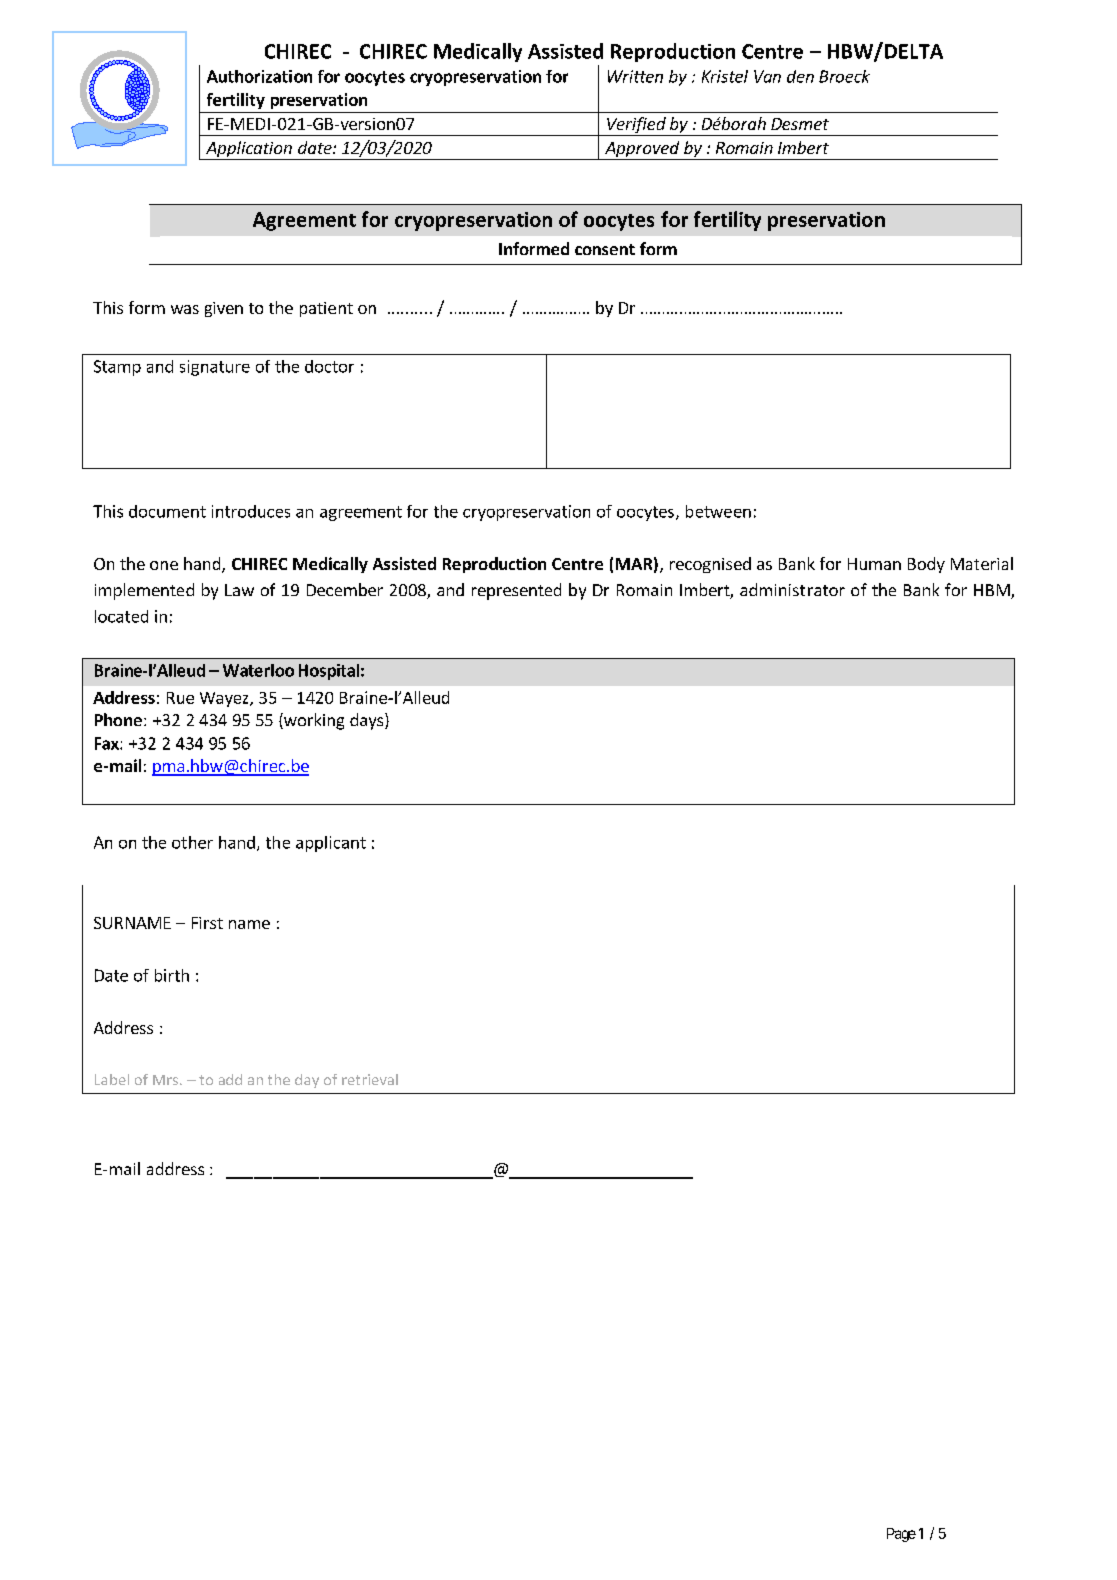 The width and height of the screenshot is (1117, 1580). Describe the element at coordinates (636, 126) in the screenshot. I see `Verified` at that location.
